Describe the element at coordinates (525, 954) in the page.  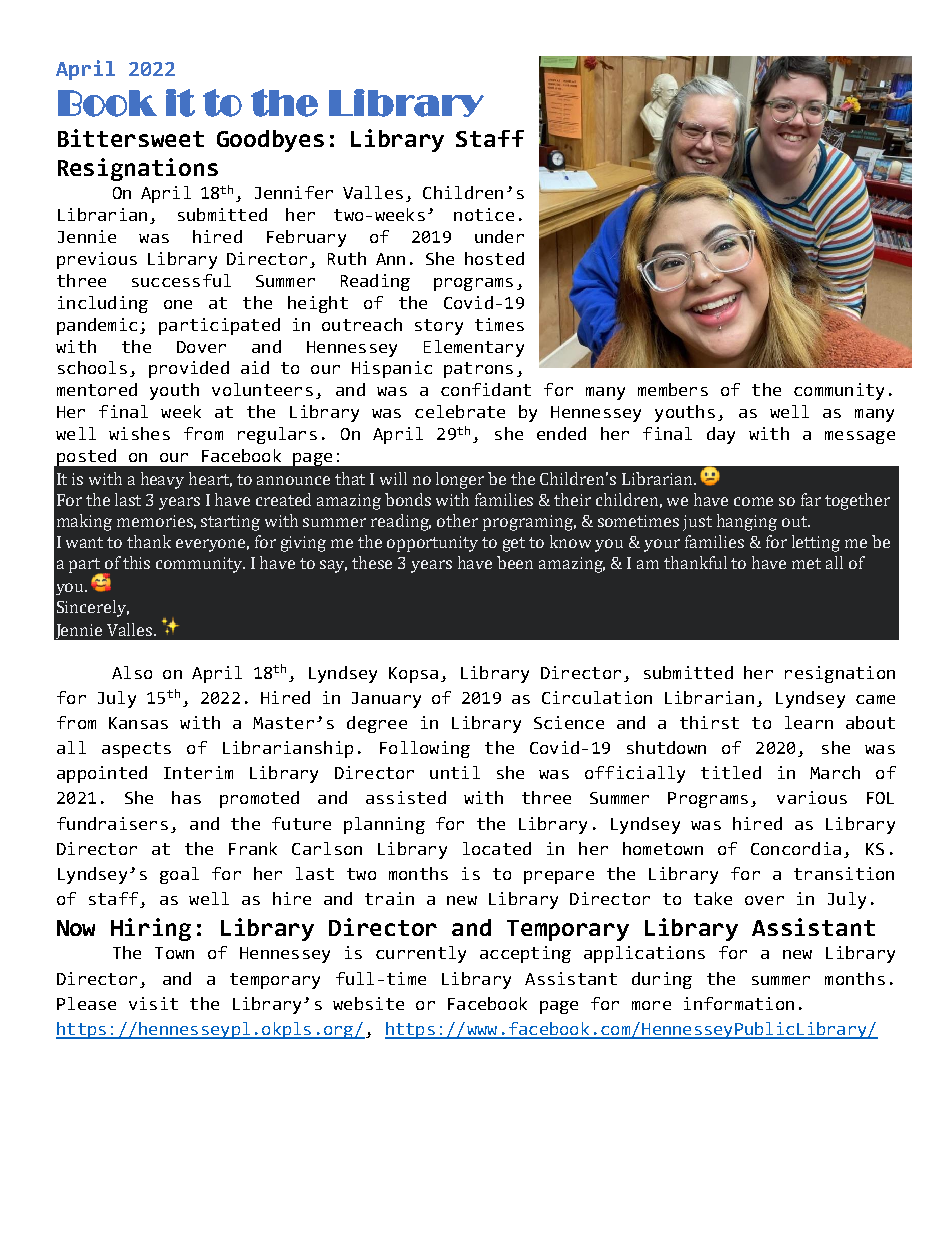
I see `accepting` at that location.
